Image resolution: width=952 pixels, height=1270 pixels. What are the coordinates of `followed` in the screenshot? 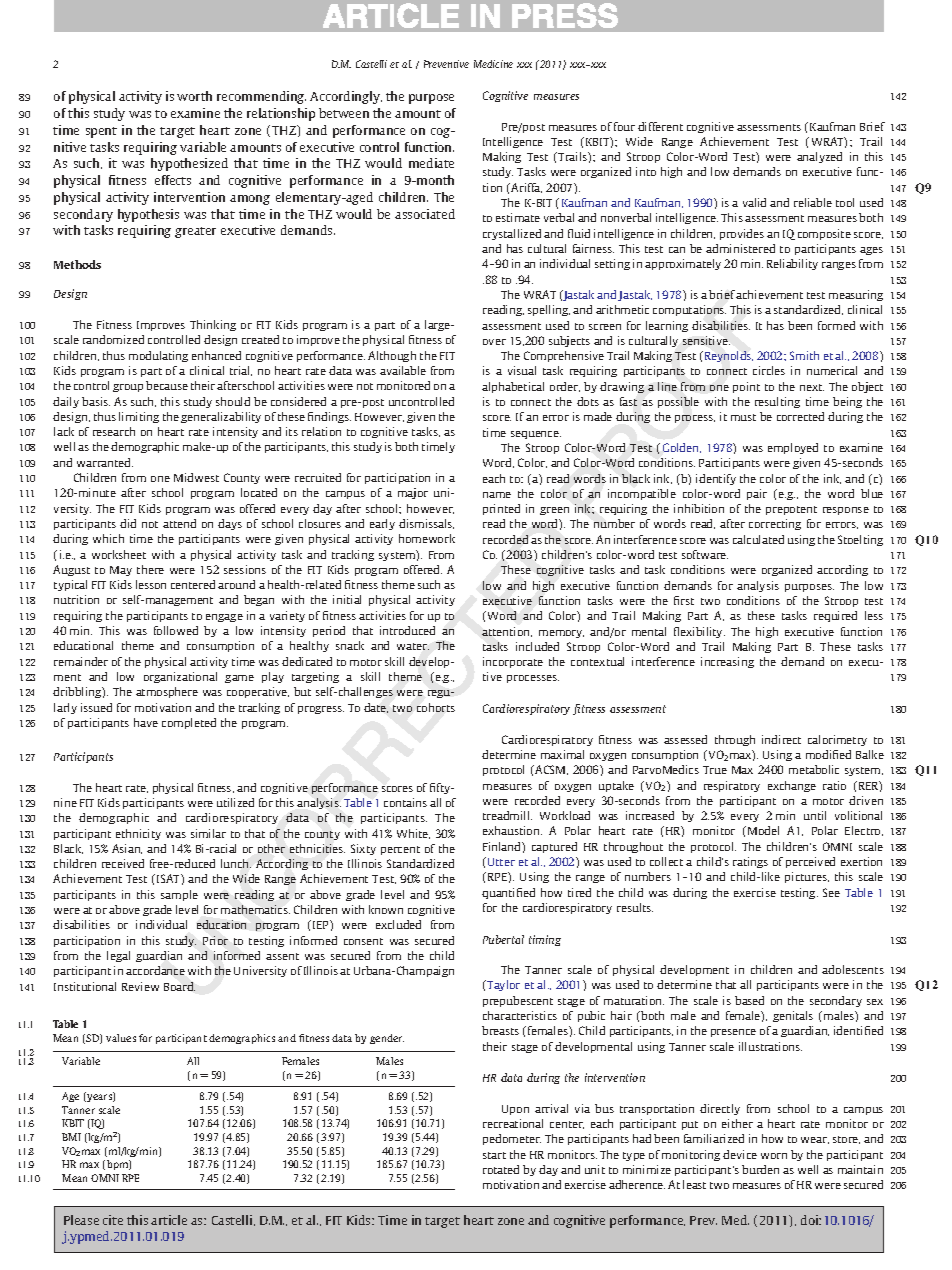 It's located at (176, 630).
